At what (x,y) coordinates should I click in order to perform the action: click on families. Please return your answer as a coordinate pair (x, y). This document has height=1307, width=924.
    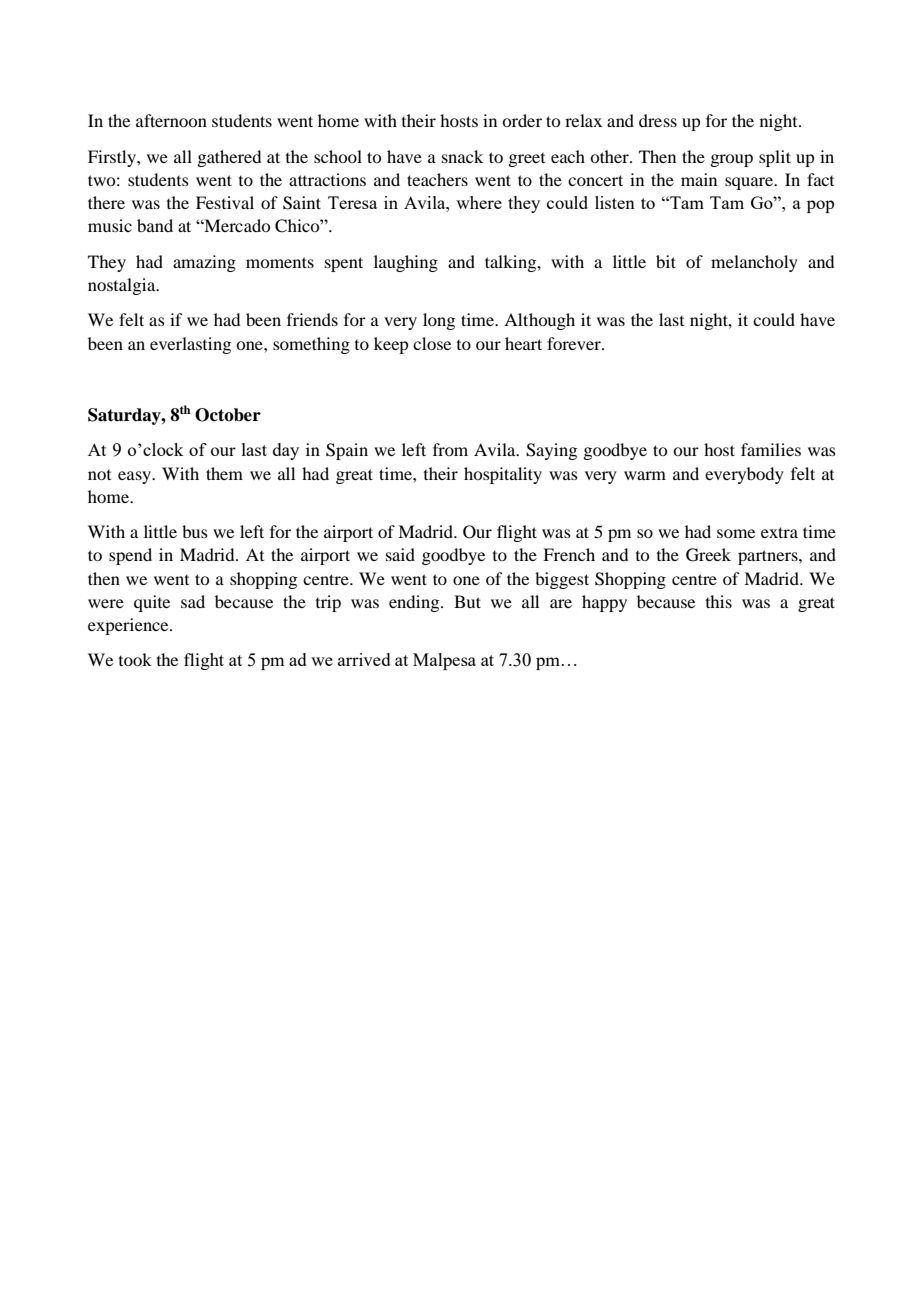
    Looking at the image, I should click on (771, 449).
